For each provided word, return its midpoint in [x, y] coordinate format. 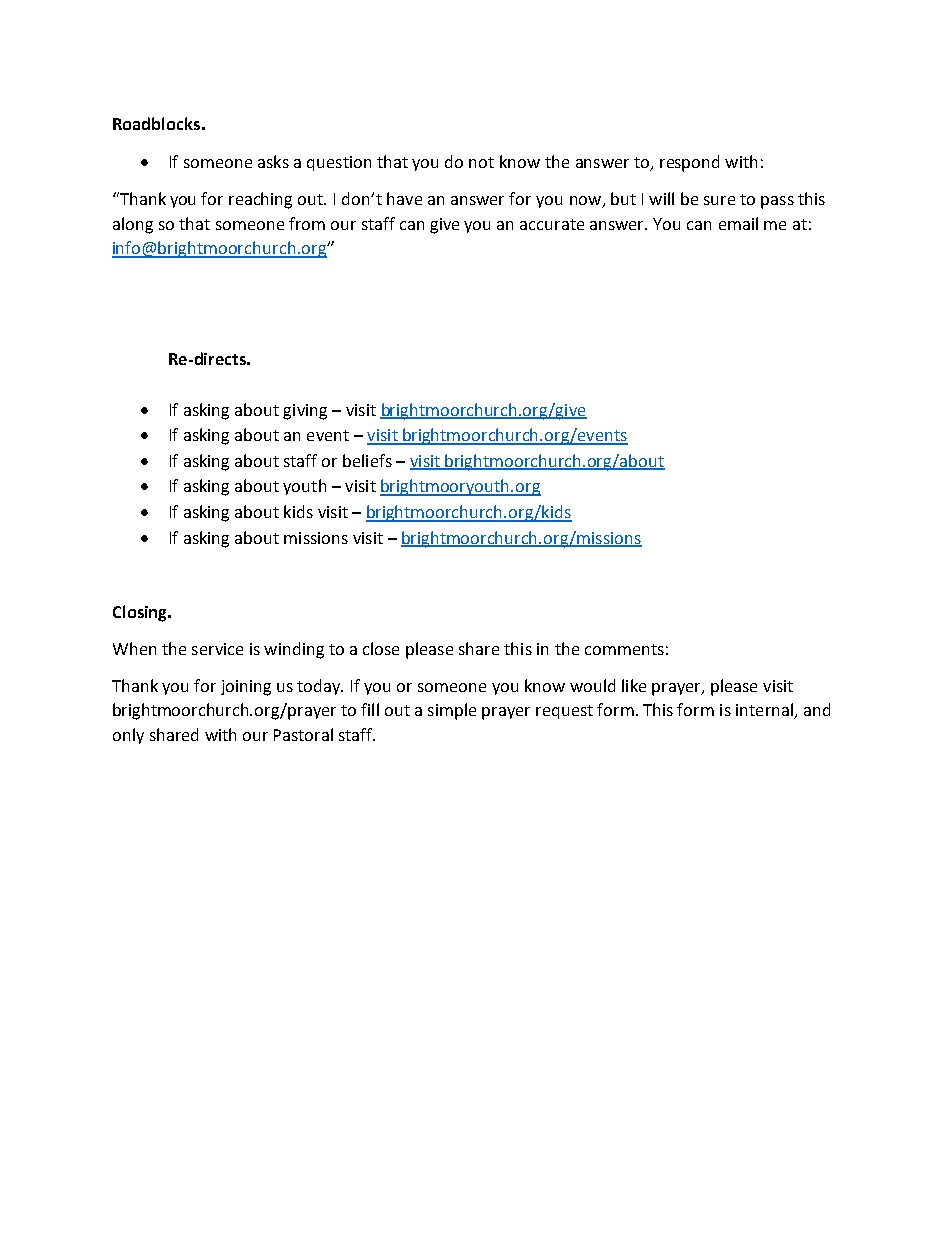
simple [452, 711]
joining [246, 688]
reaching [260, 200]
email [738, 223]
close [381, 648]
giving [305, 412]
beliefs [367, 460]
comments [624, 649]
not [481, 162]
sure [719, 200]
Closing [141, 613]
